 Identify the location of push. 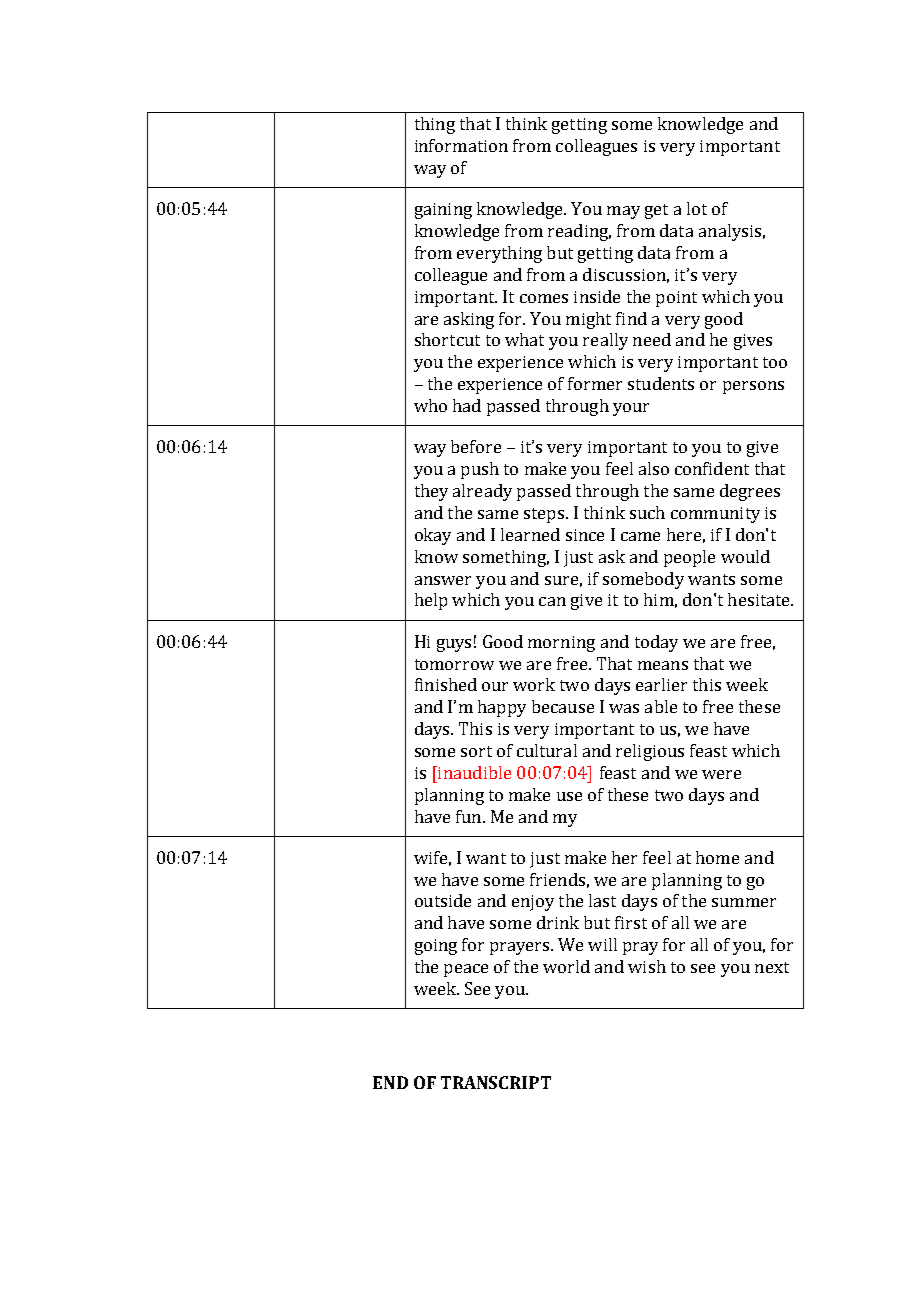
(480, 470).
